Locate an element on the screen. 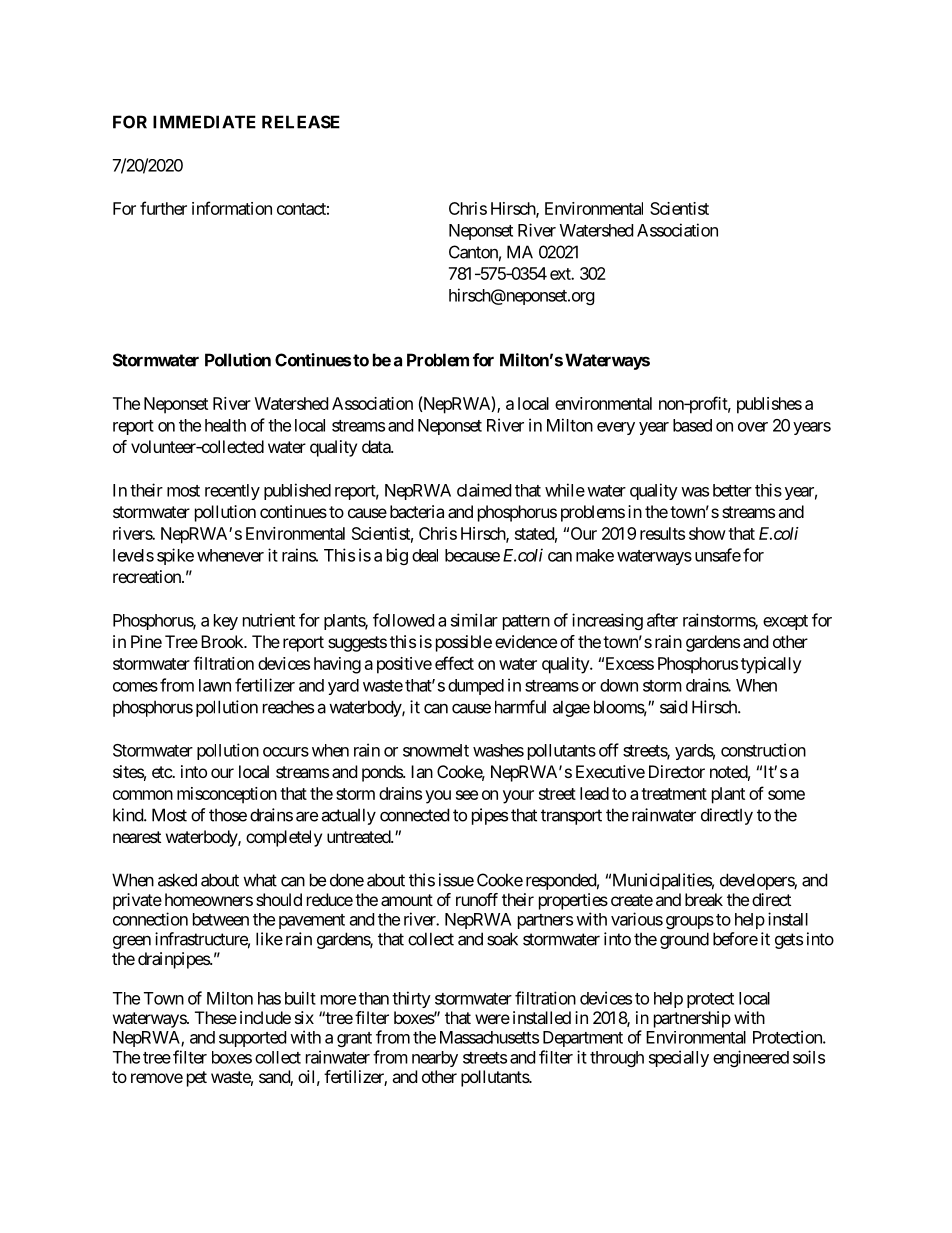  break is located at coordinates (704, 899).
